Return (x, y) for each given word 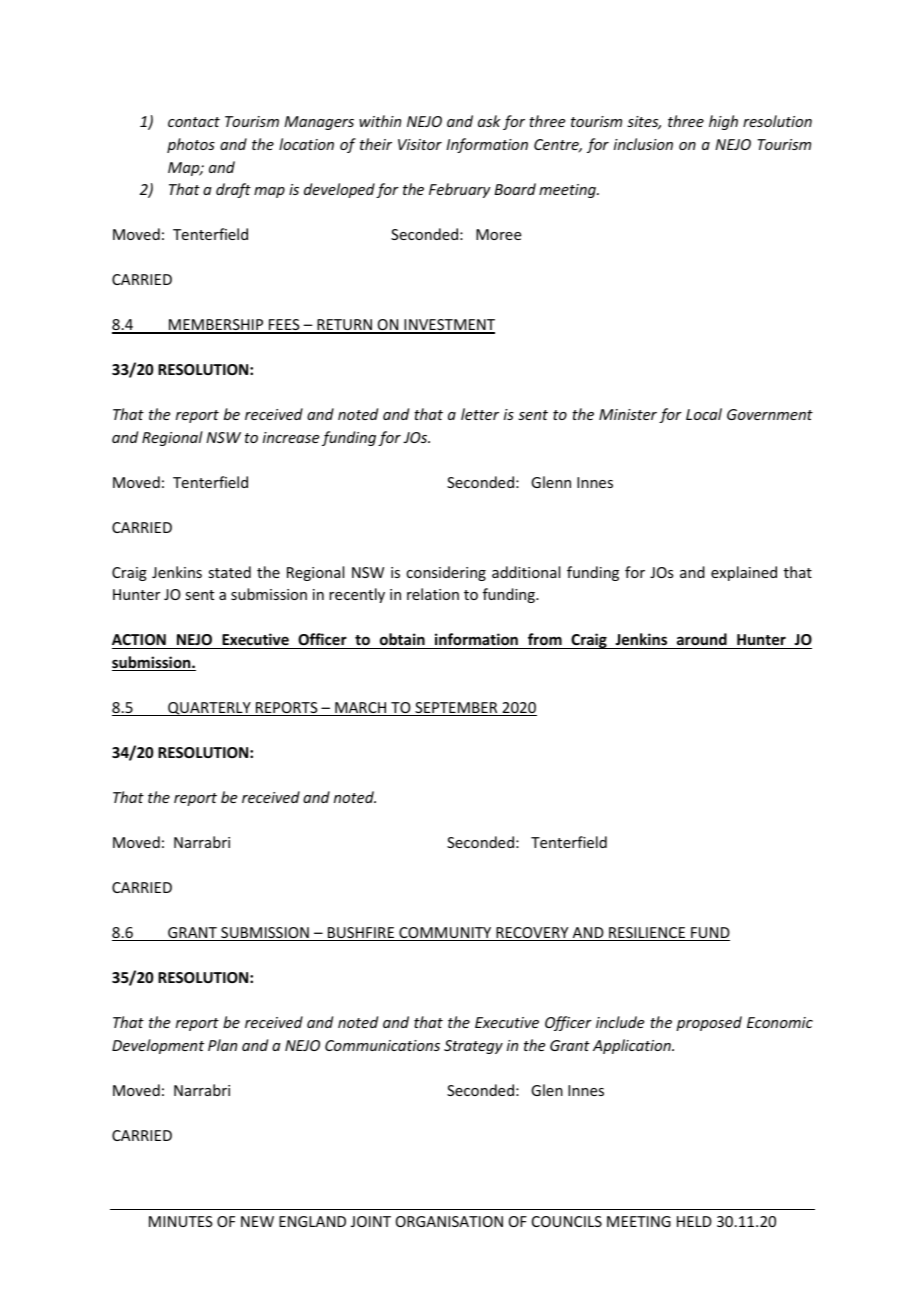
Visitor (420, 144)
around (702, 639)
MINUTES (181, 1221)
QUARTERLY (209, 709)
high (723, 122)
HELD (694, 1221)
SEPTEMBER (456, 709)
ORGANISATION (449, 1221)
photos (191, 145)
